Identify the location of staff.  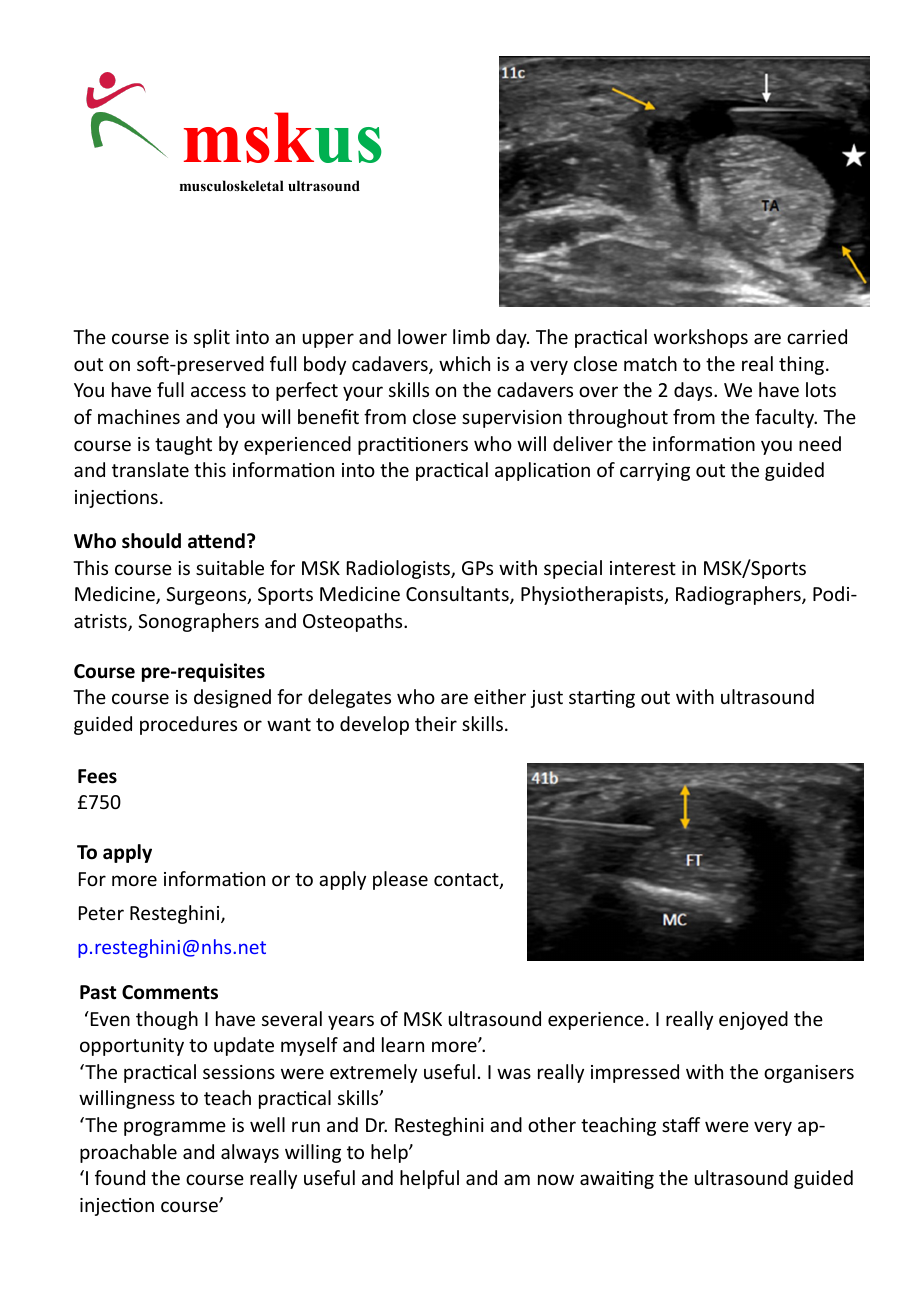
(681, 1124).
